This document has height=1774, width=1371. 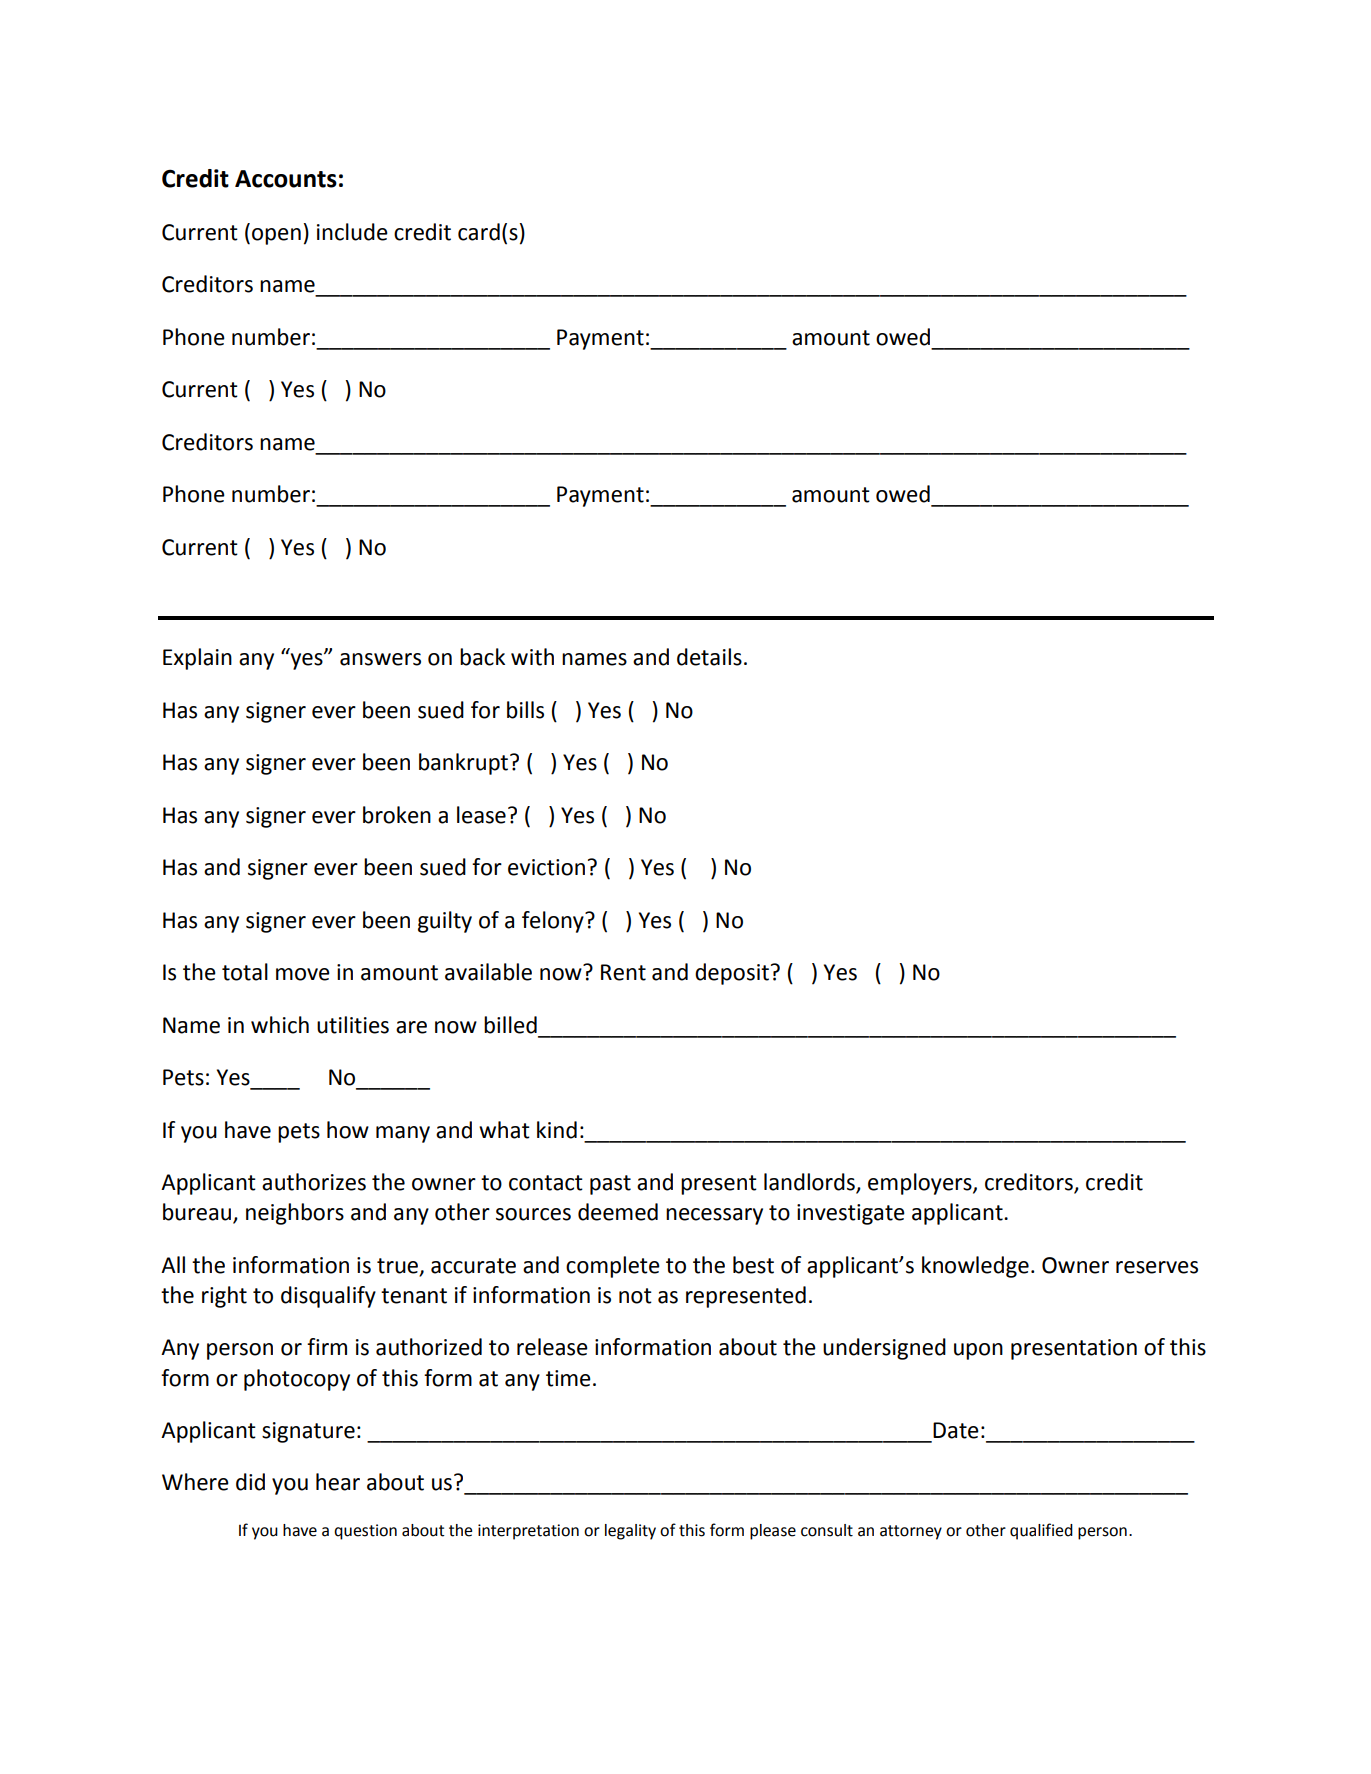 I want to click on broken, so click(x=397, y=815).
